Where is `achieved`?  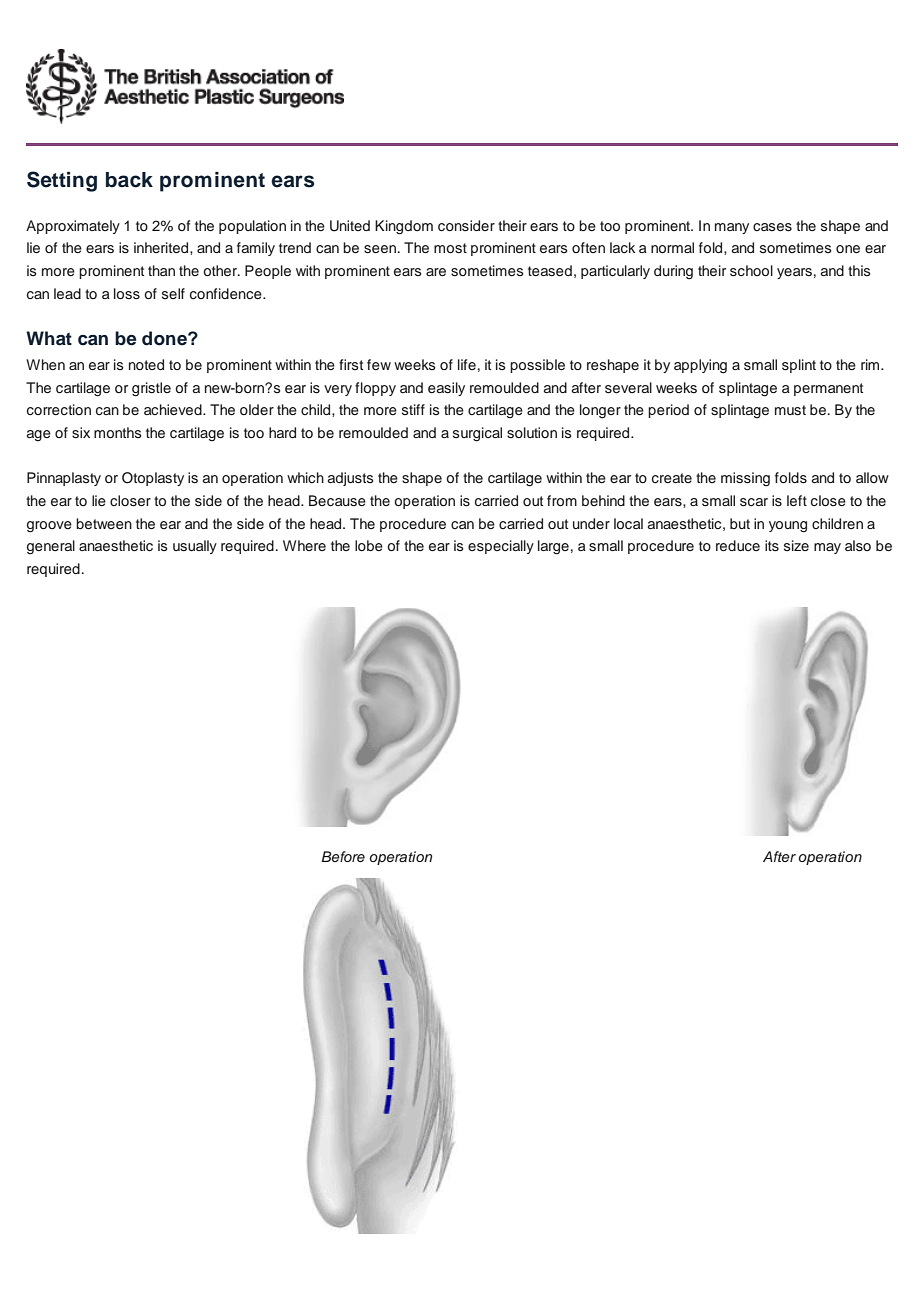 achieved is located at coordinates (174, 409).
